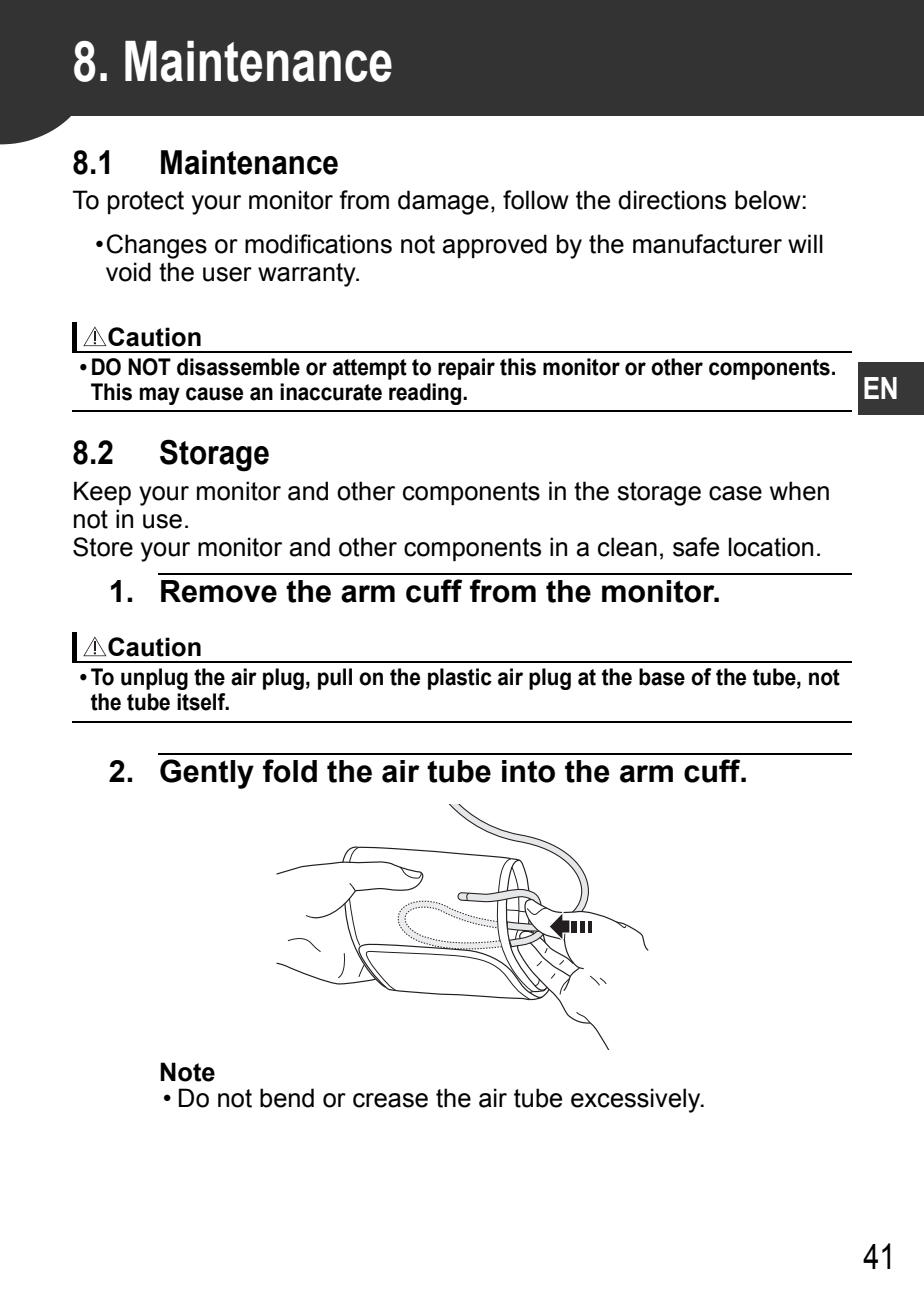 The height and width of the screenshot is (1314, 924). I want to click on Note, so click(187, 1072).
